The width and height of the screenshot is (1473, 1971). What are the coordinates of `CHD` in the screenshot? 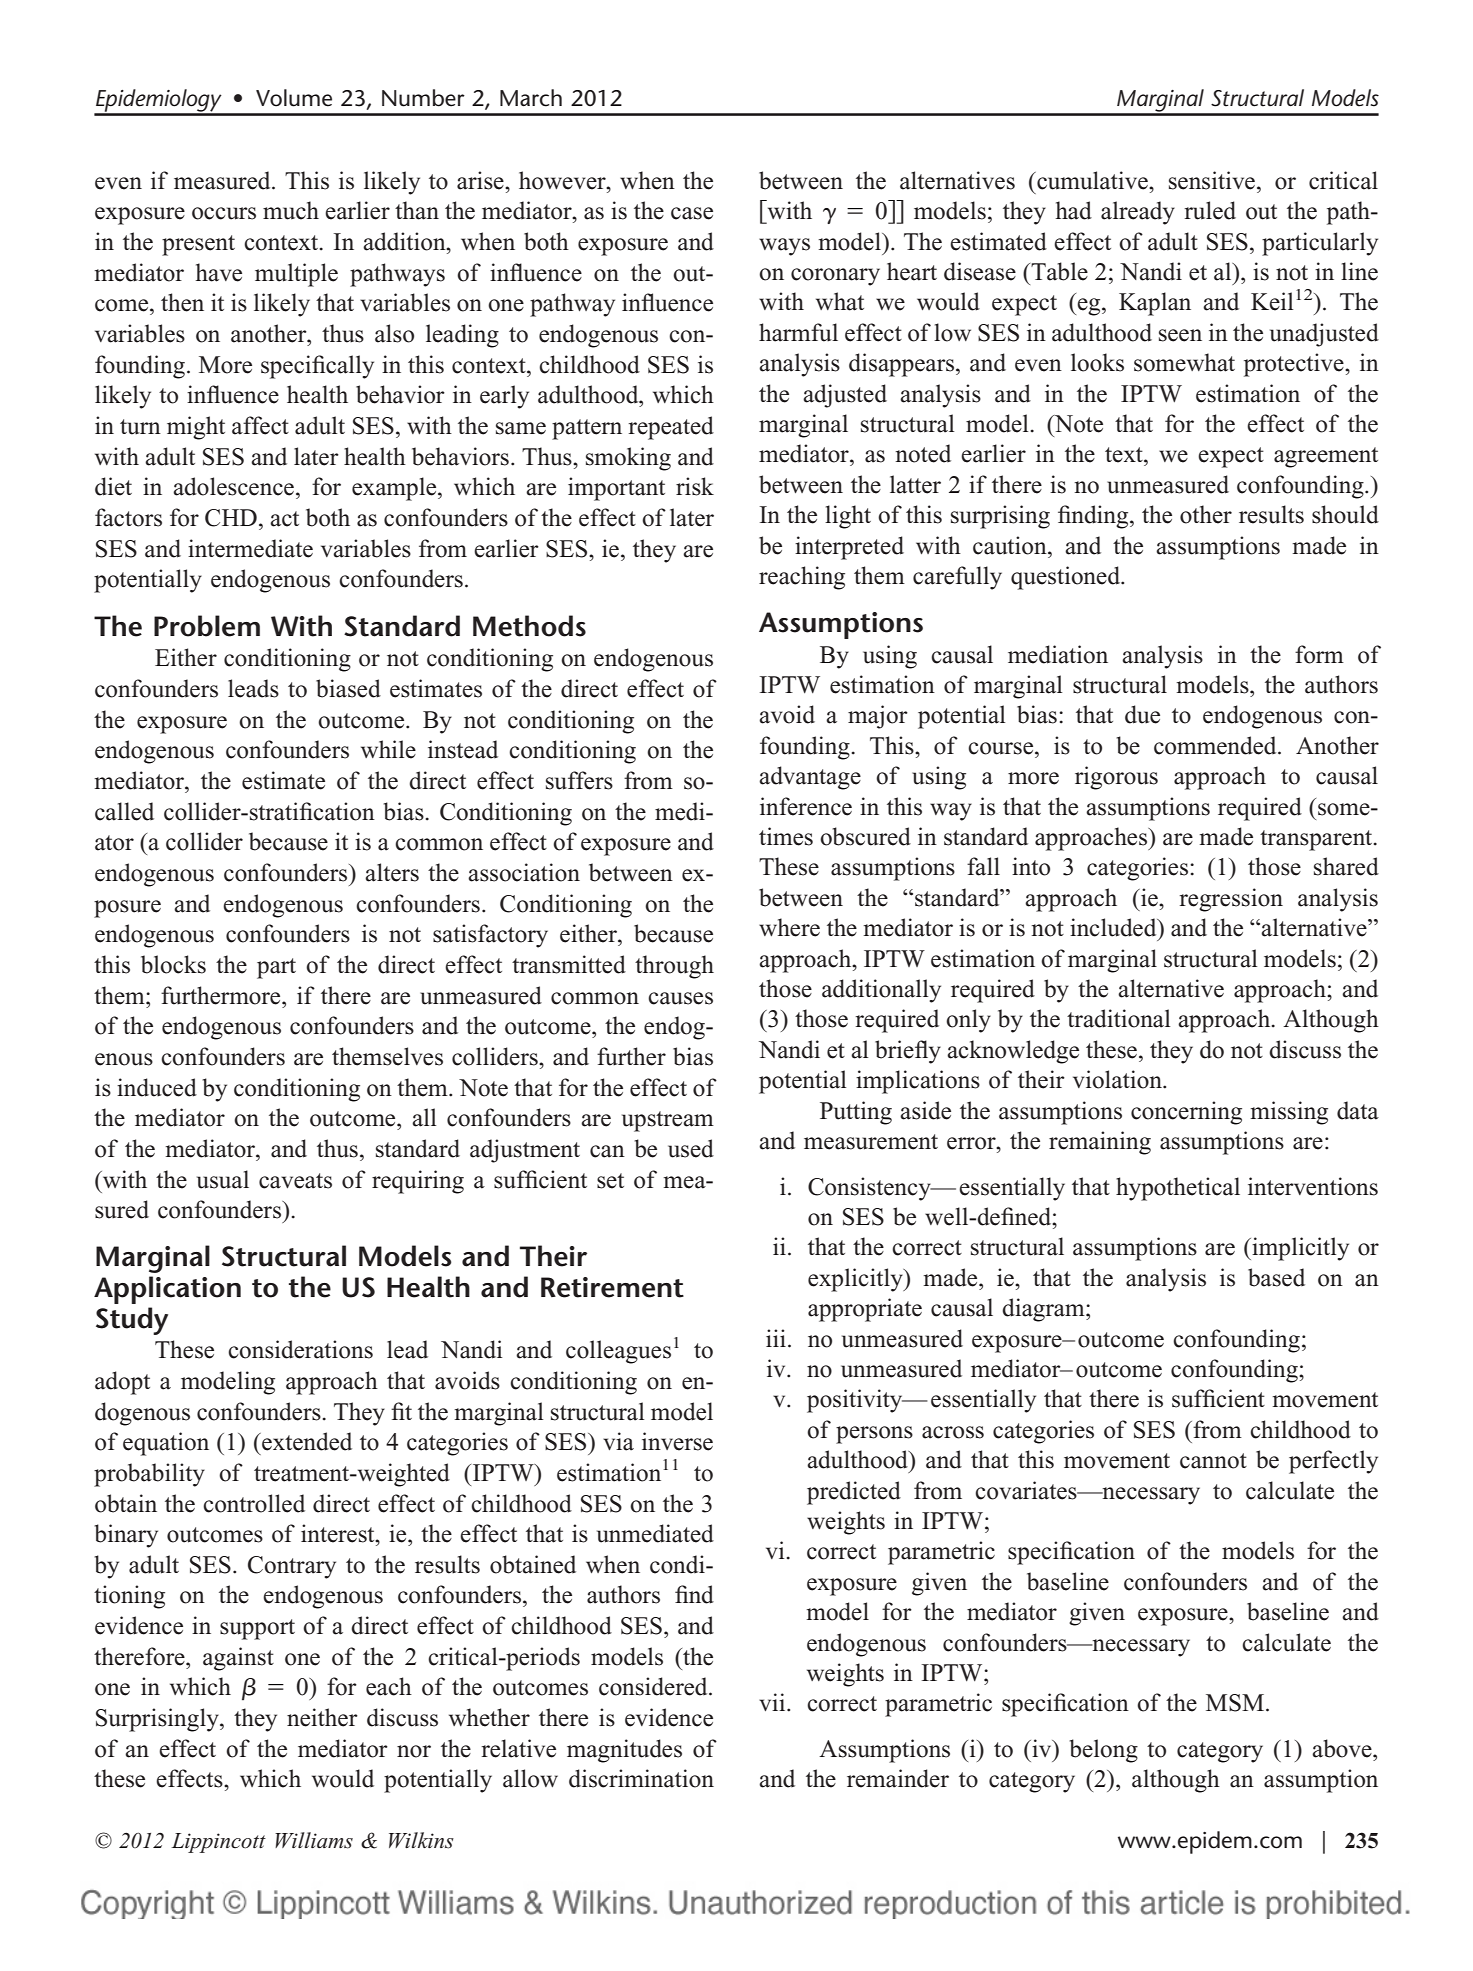 It's located at (231, 518).
